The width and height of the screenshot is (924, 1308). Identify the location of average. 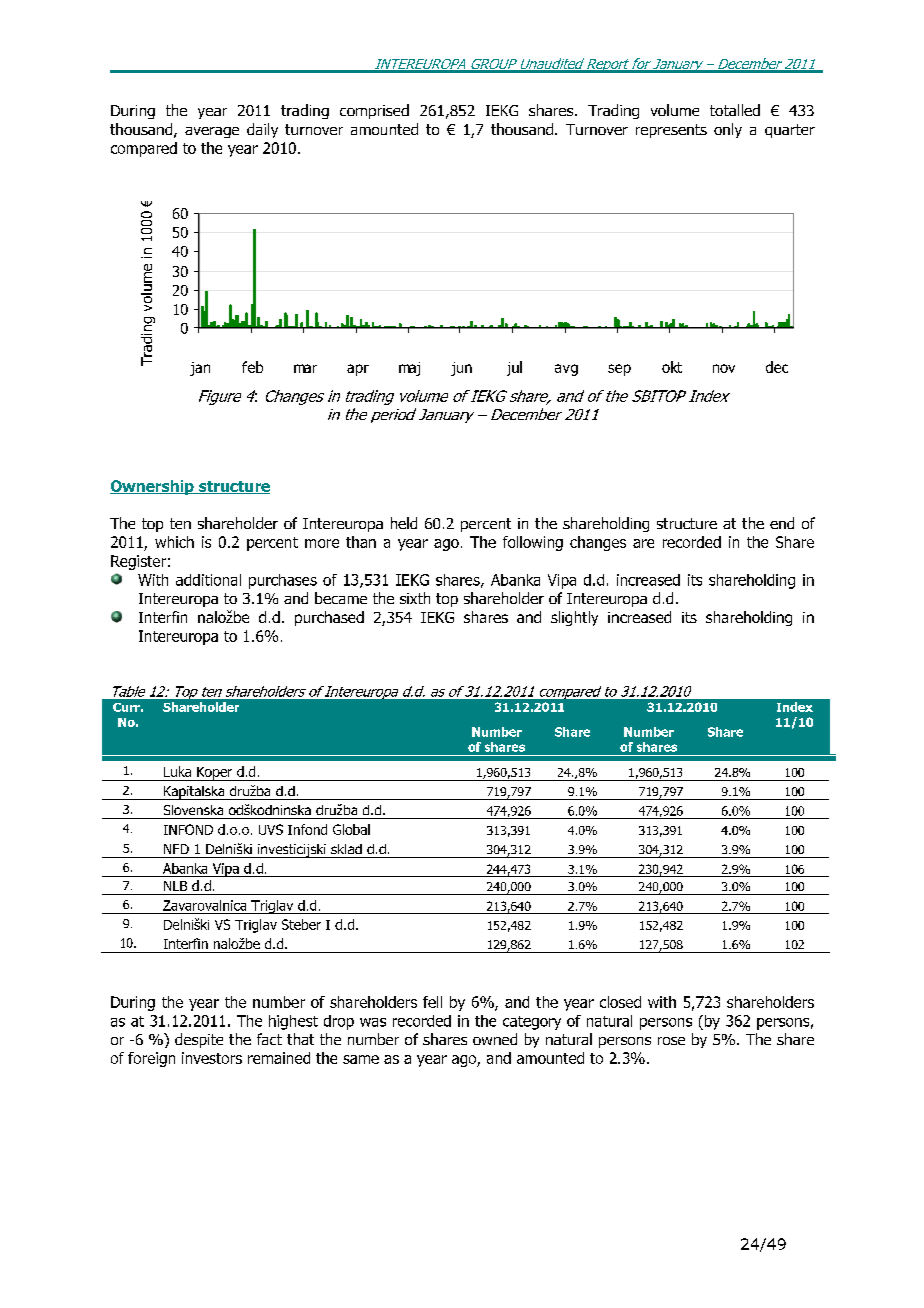
(212, 132).
